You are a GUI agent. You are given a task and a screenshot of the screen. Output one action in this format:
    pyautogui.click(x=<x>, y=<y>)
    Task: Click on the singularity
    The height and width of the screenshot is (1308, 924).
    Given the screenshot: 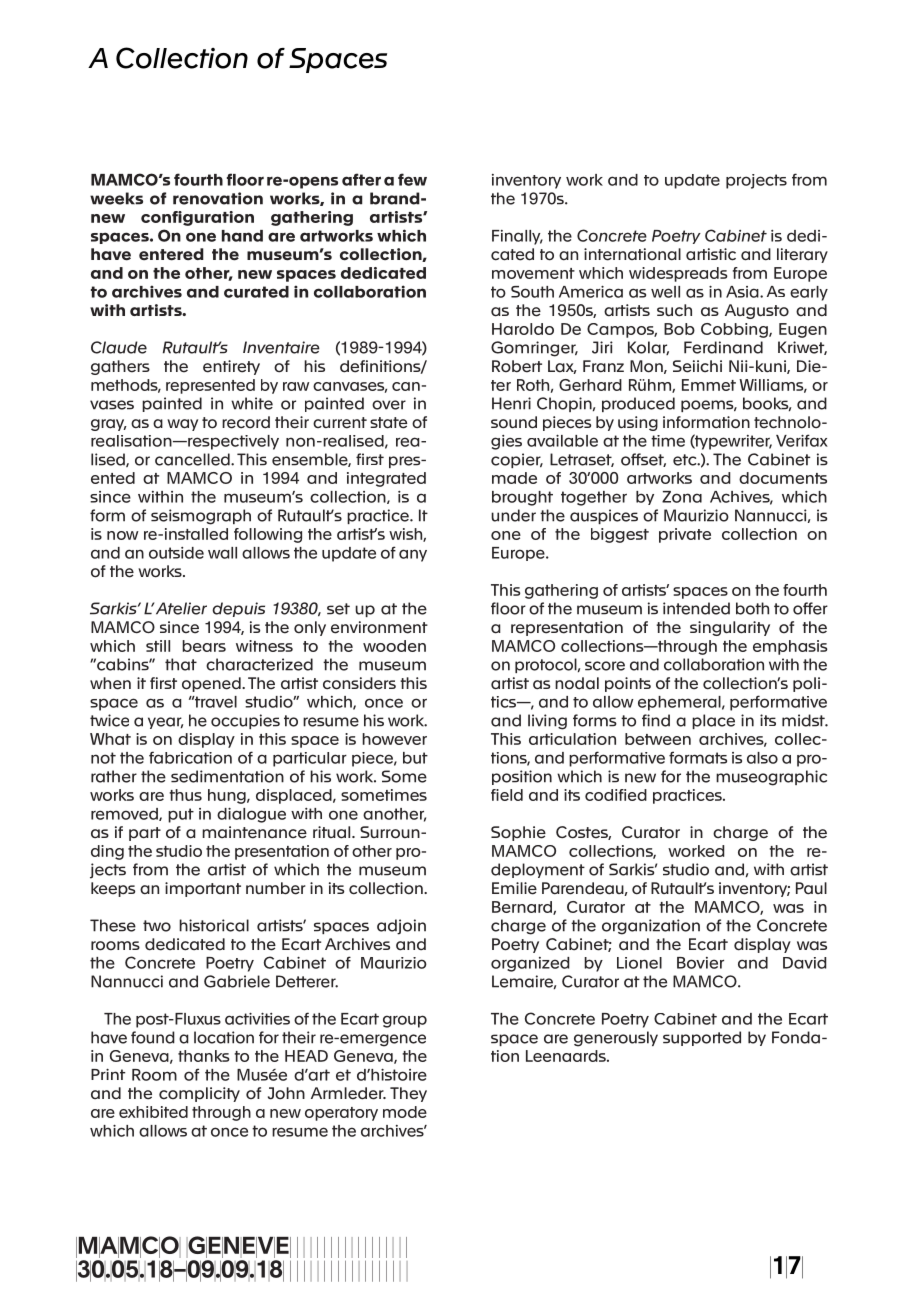 What is the action you would take?
    pyautogui.click(x=730, y=628)
